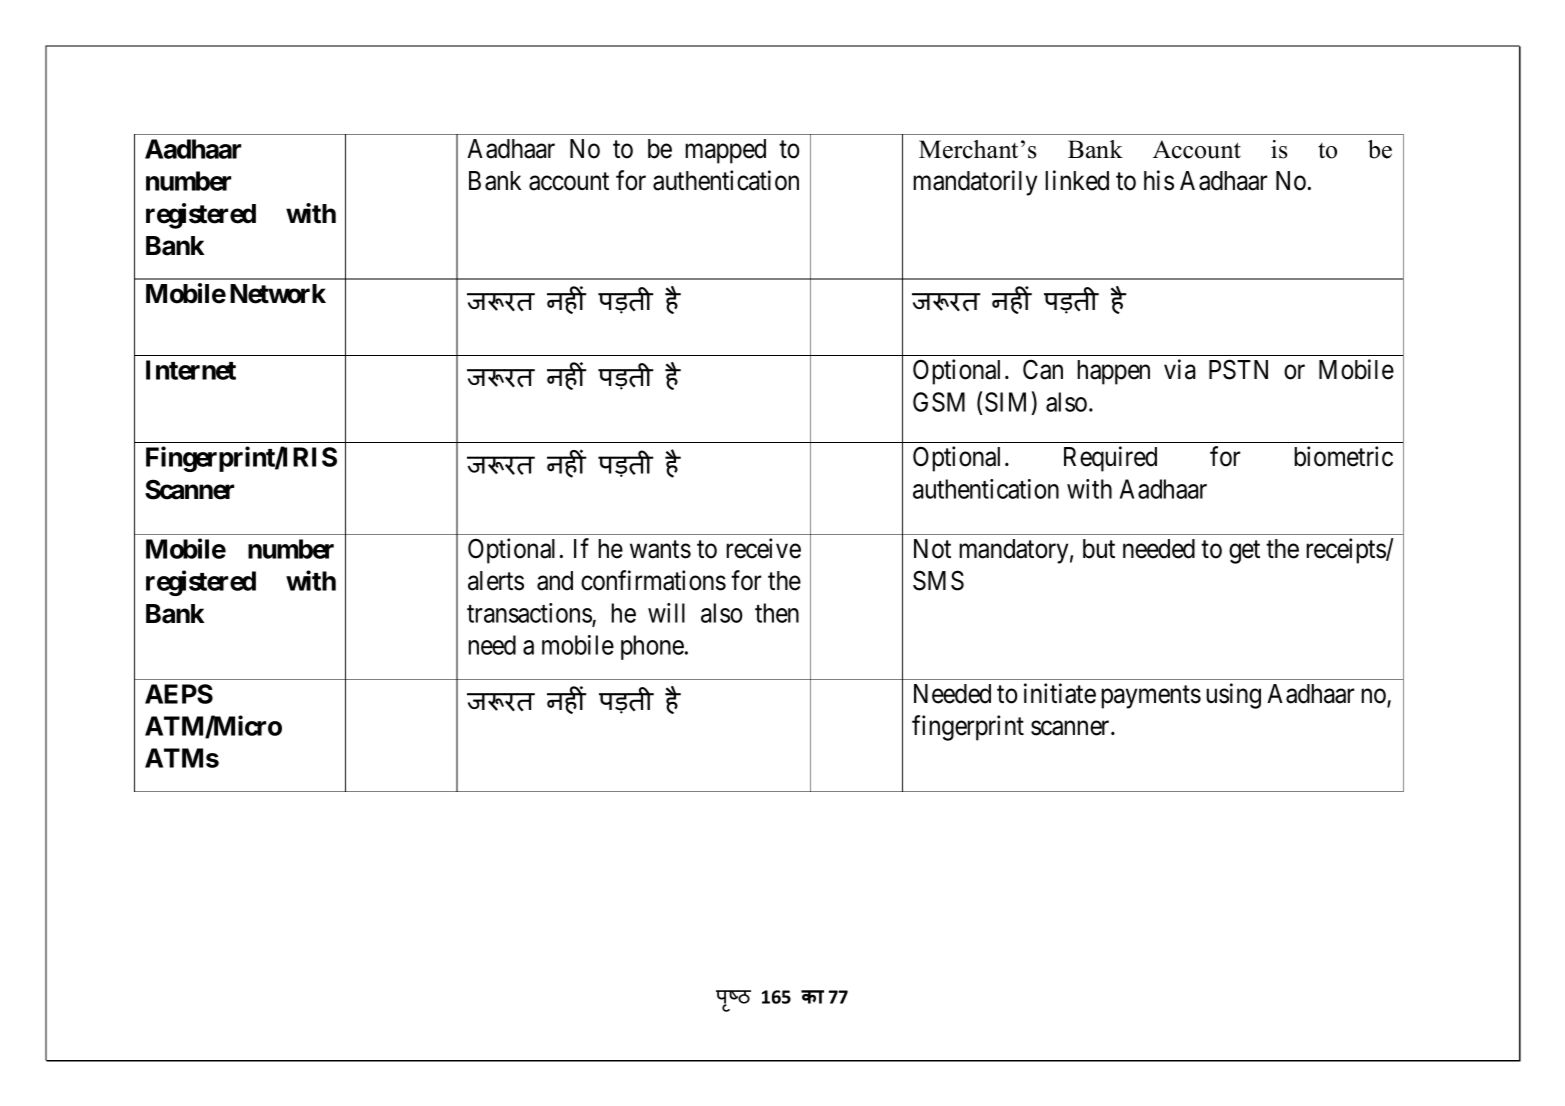 Image resolution: width=1565 pixels, height=1106 pixels. What do you see at coordinates (1159, 180) in the document?
I see `his` at bounding box center [1159, 180].
